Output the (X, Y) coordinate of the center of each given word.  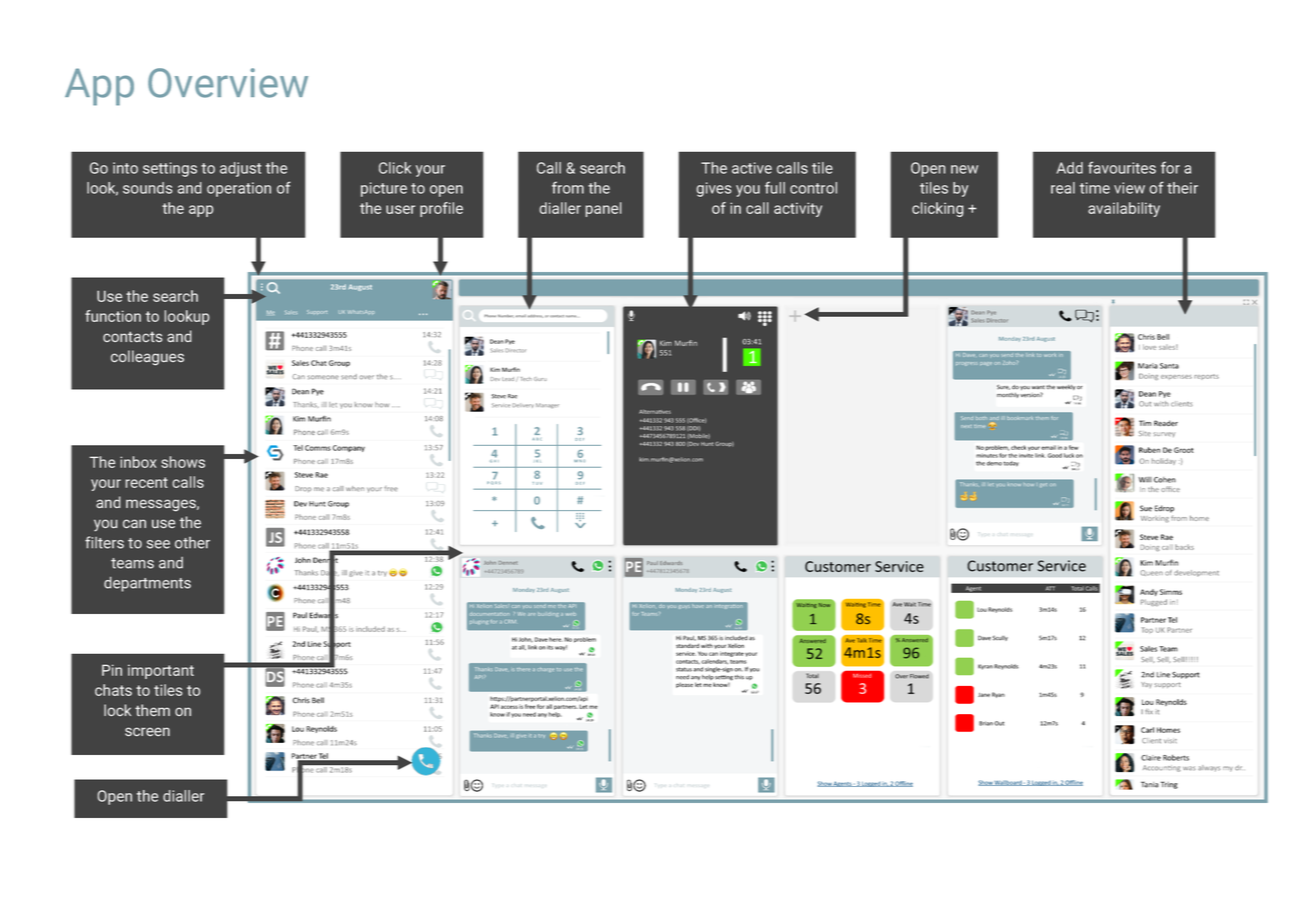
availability (1124, 209)
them (152, 710)
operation (239, 189)
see (158, 544)
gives (714, 189)
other (192, 543)
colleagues (147, 358)
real (1063, 188)
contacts (133, 337)
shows (183, 462)
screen (147, 731)
